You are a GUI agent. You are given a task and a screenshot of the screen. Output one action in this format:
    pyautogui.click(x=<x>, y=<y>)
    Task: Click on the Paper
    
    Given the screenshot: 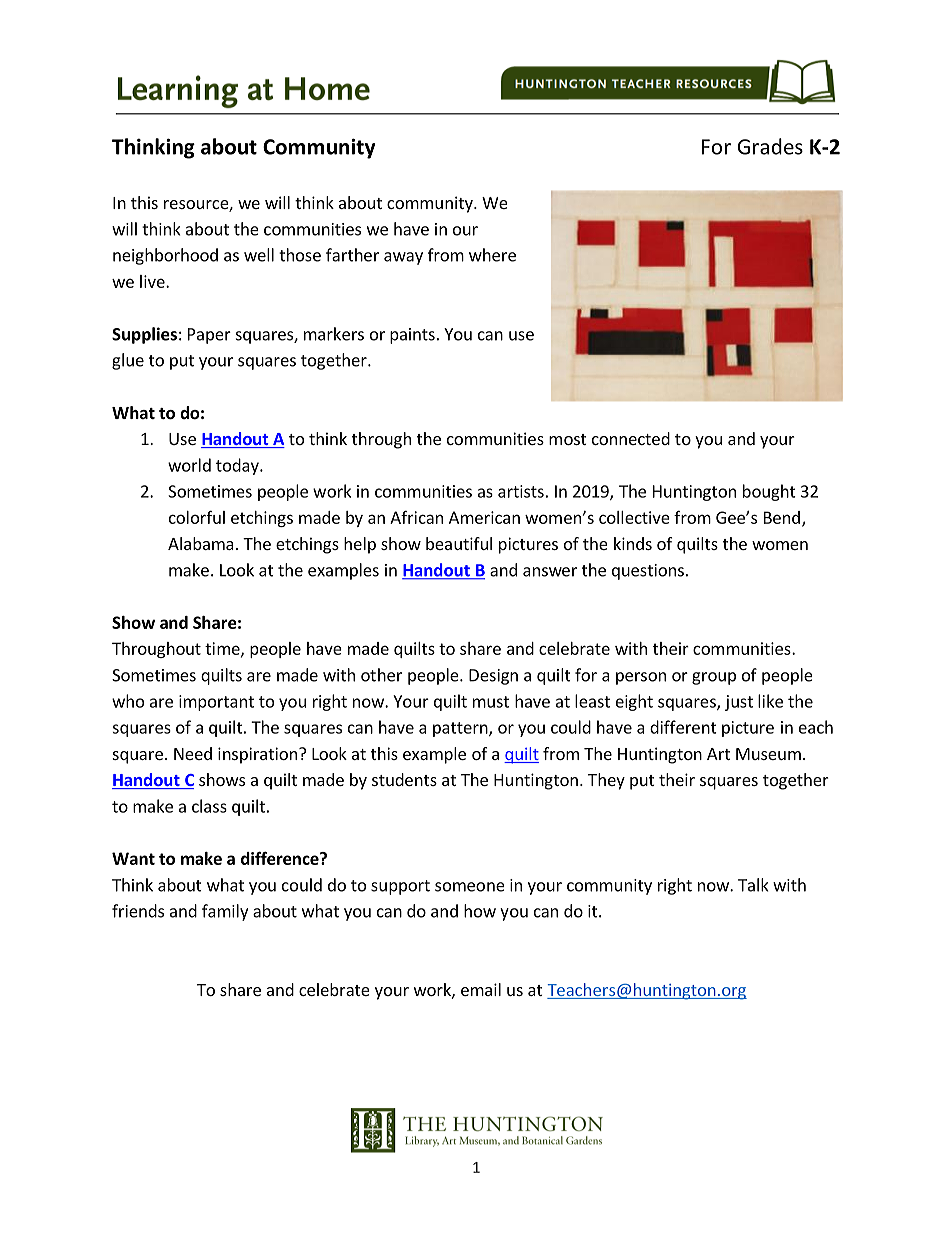 What is the action you would take?
    pyautogui.click(x=209, y=336)
